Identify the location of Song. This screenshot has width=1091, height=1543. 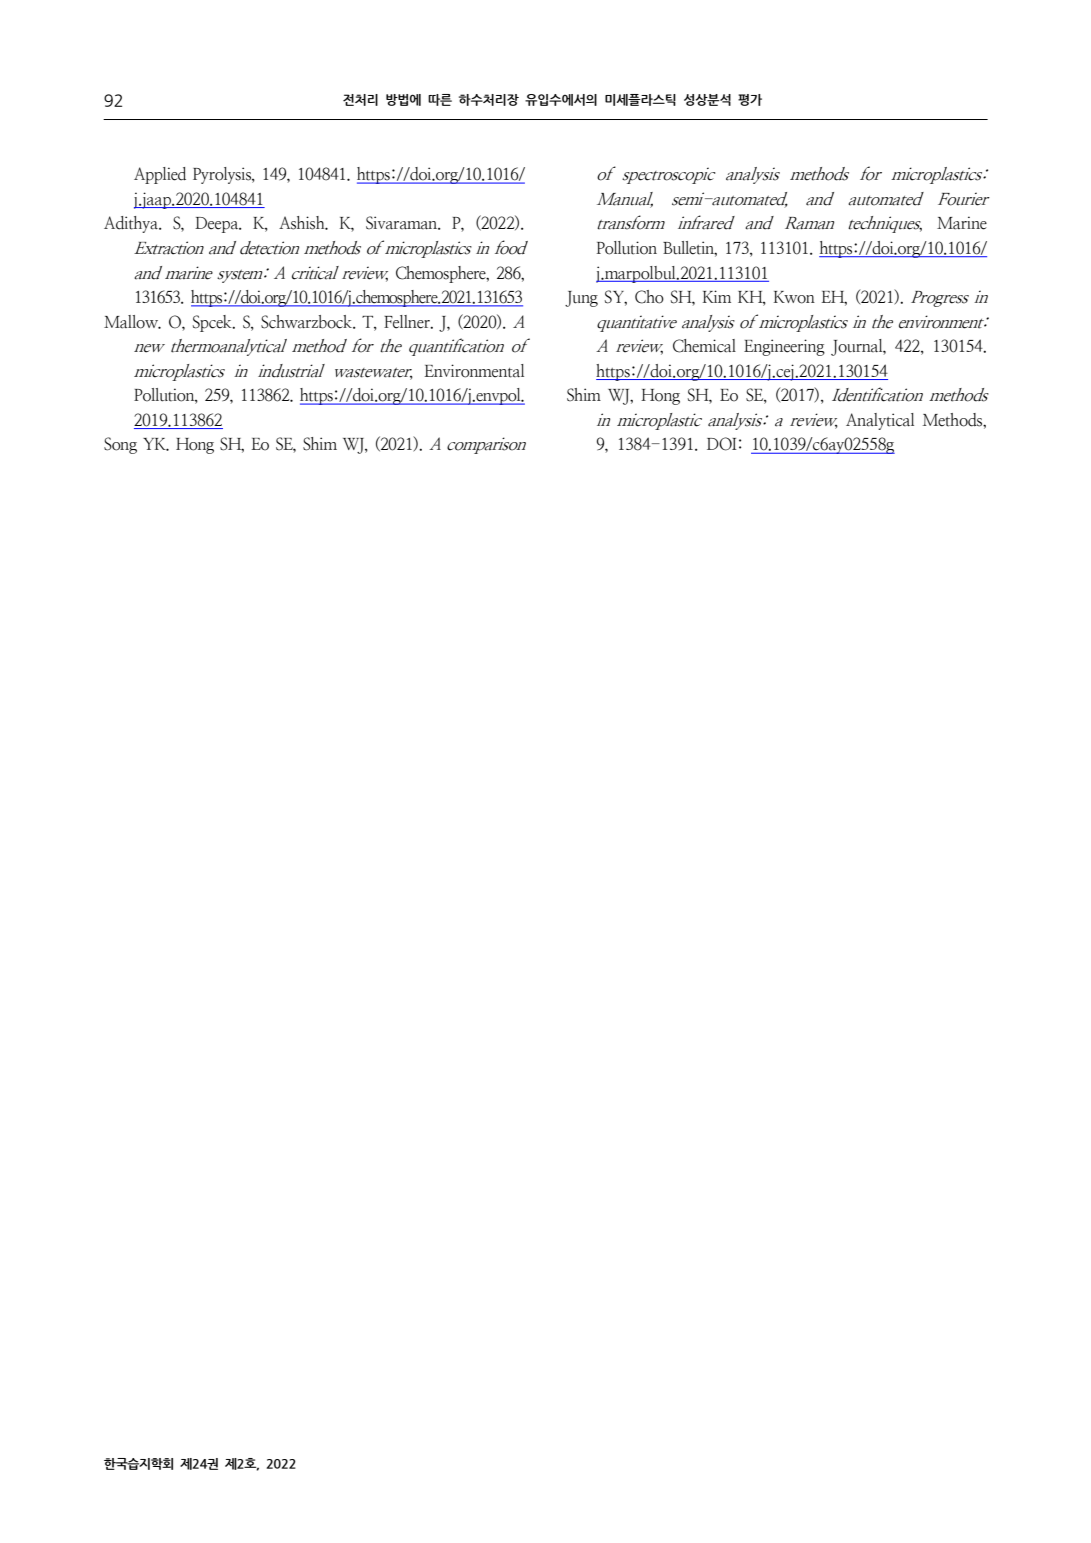
(120, 445).
